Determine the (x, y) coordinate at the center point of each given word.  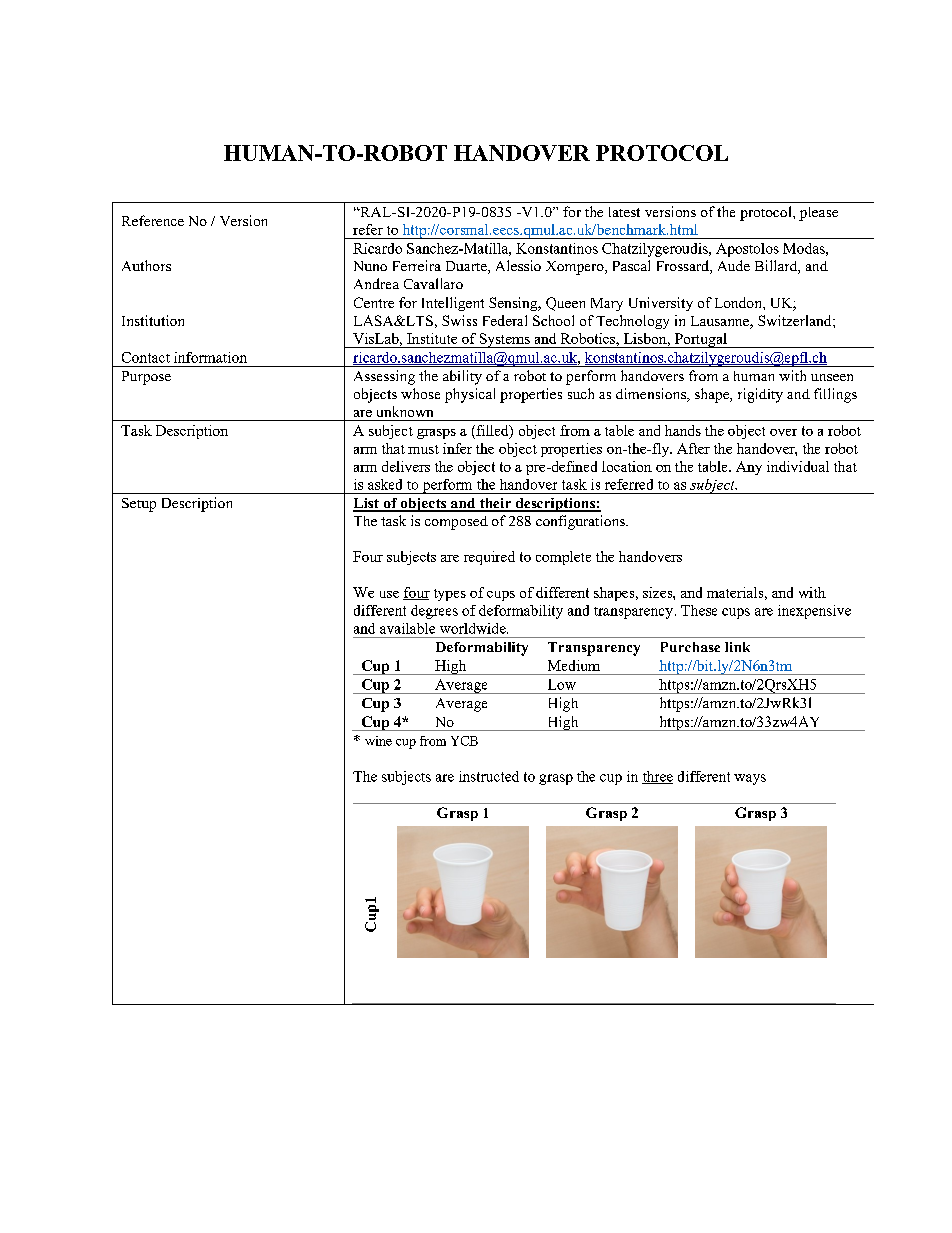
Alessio (518, 265)
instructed (489, 776)
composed (456, 523)
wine (378, 741)
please (818, 214)
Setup (139, 505)
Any (749, 468)
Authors (146, 265)
